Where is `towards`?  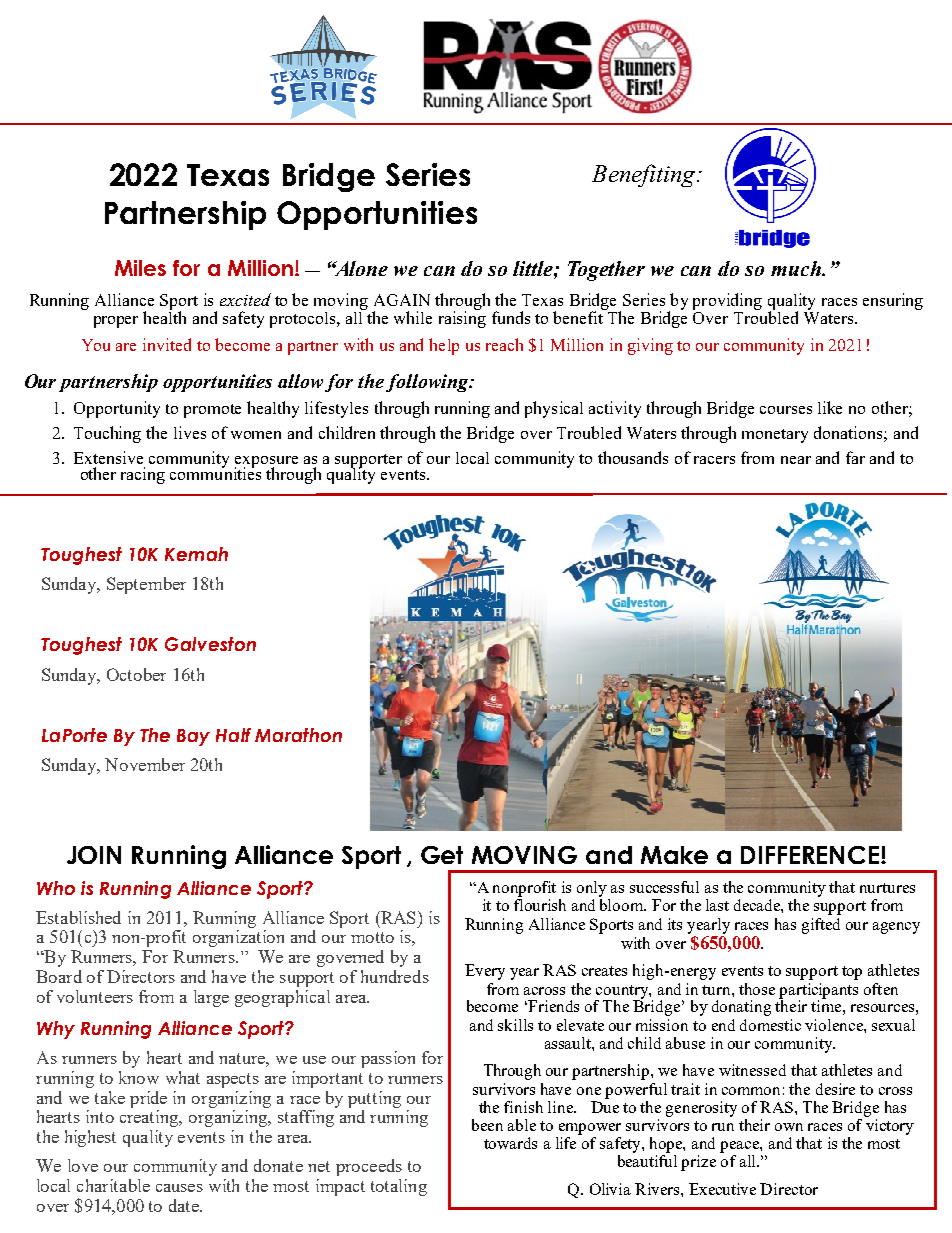
towards is located at coordinates (510, 1143).
